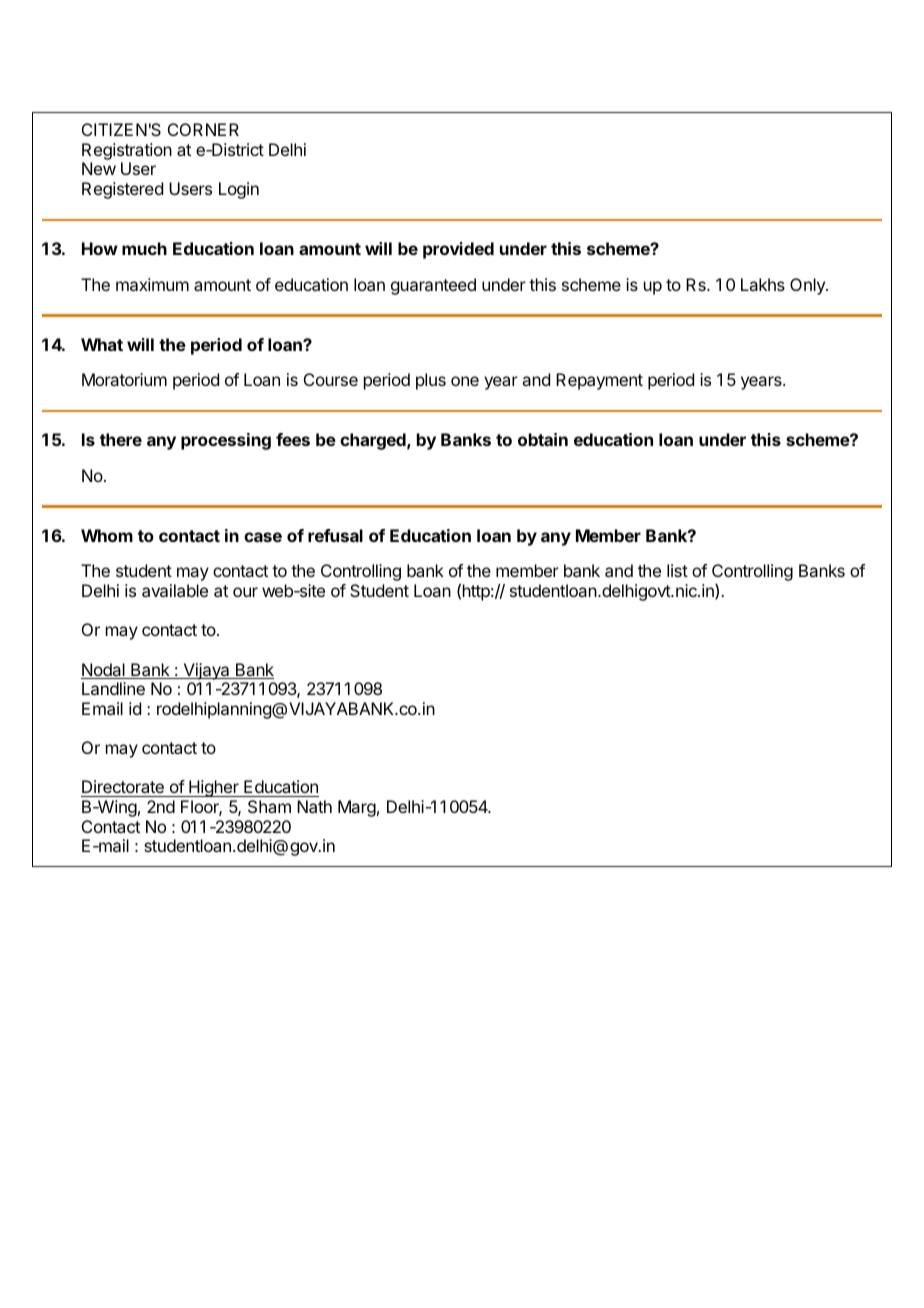  Describe the element at coordinates (808, 286) in the screenshot. I see `Only` at that location.
